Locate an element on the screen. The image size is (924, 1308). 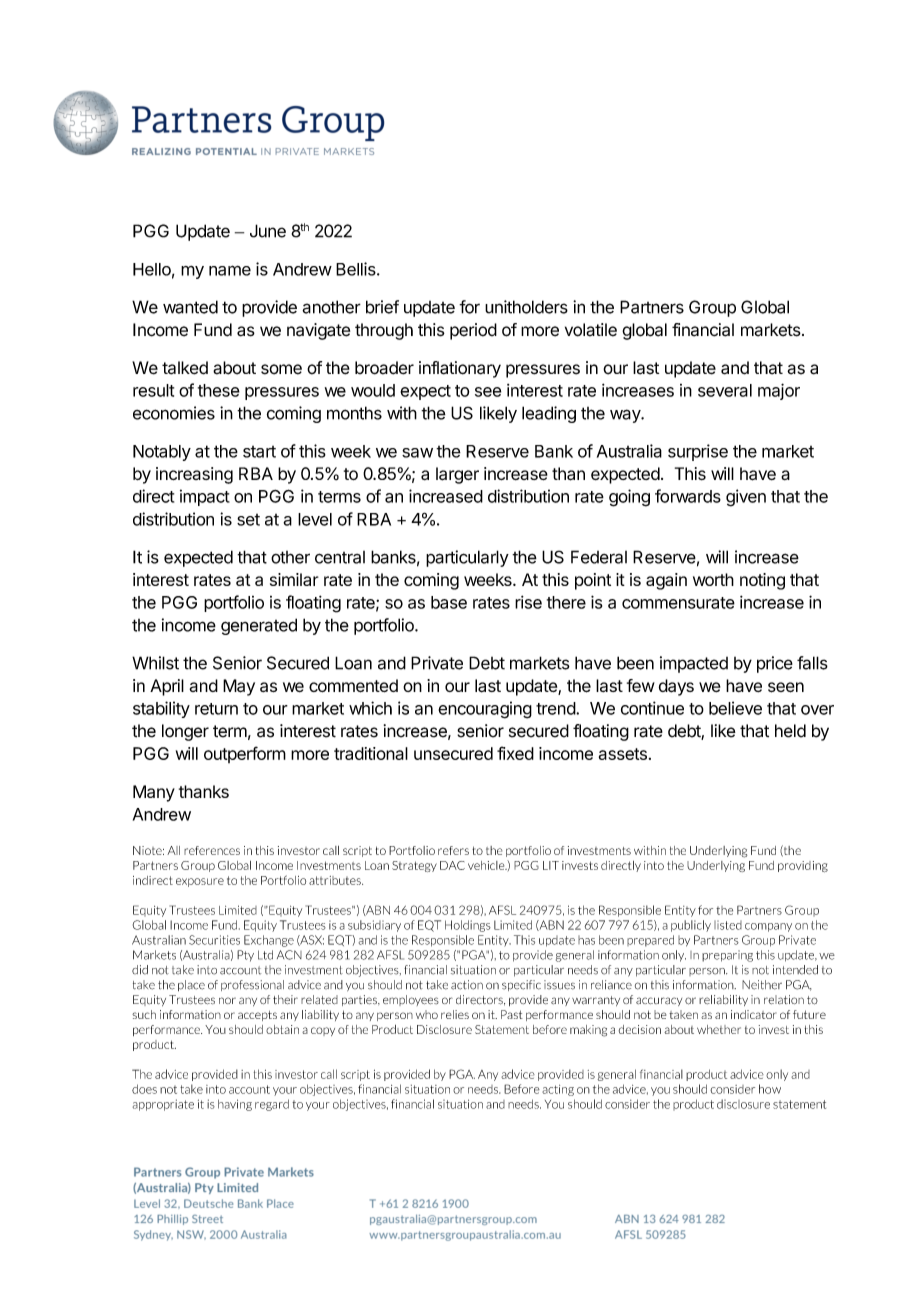
period is located at coordinates (473, 331).
